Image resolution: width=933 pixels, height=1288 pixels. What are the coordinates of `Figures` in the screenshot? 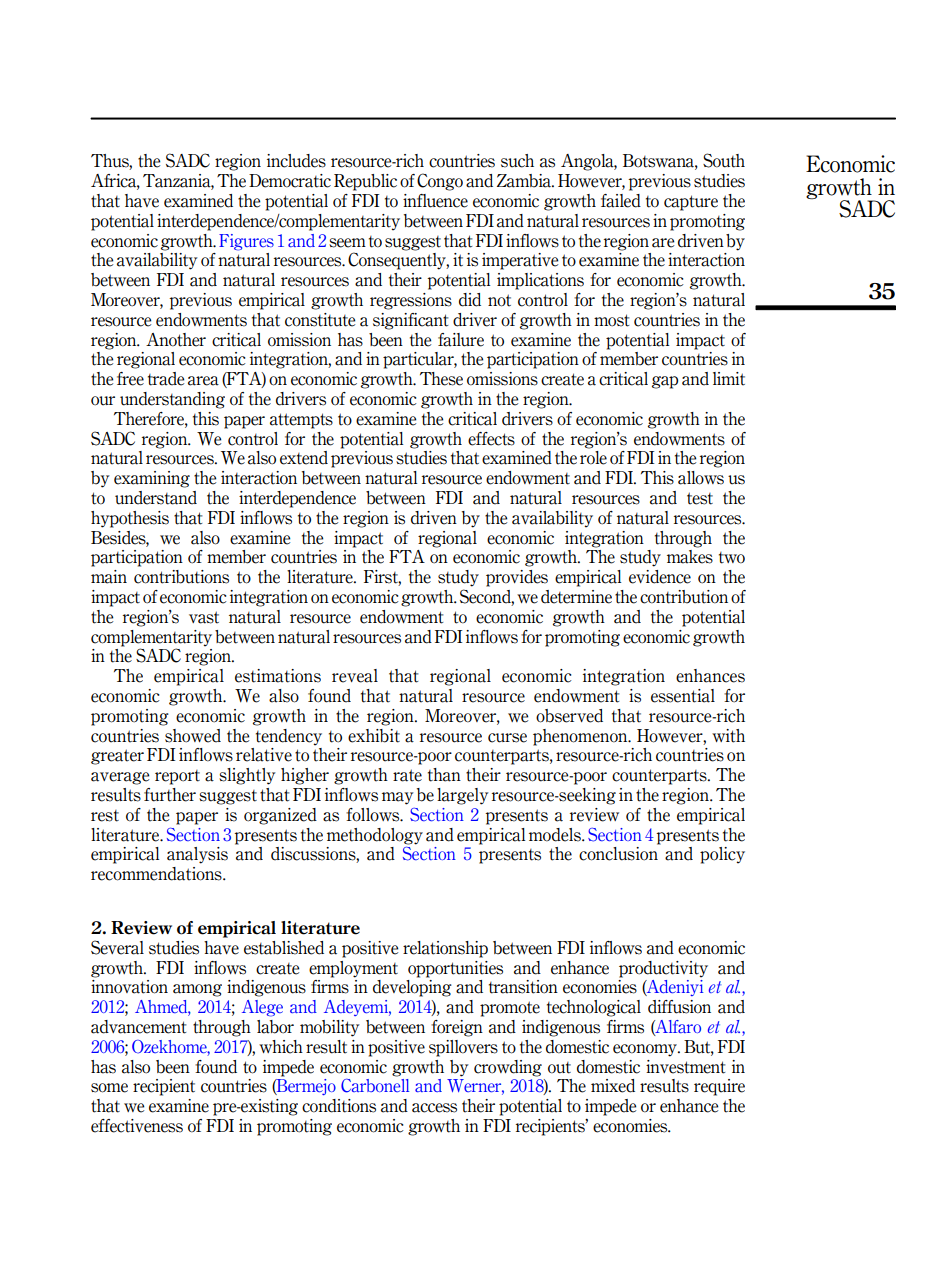 It's located at (246, 242).
